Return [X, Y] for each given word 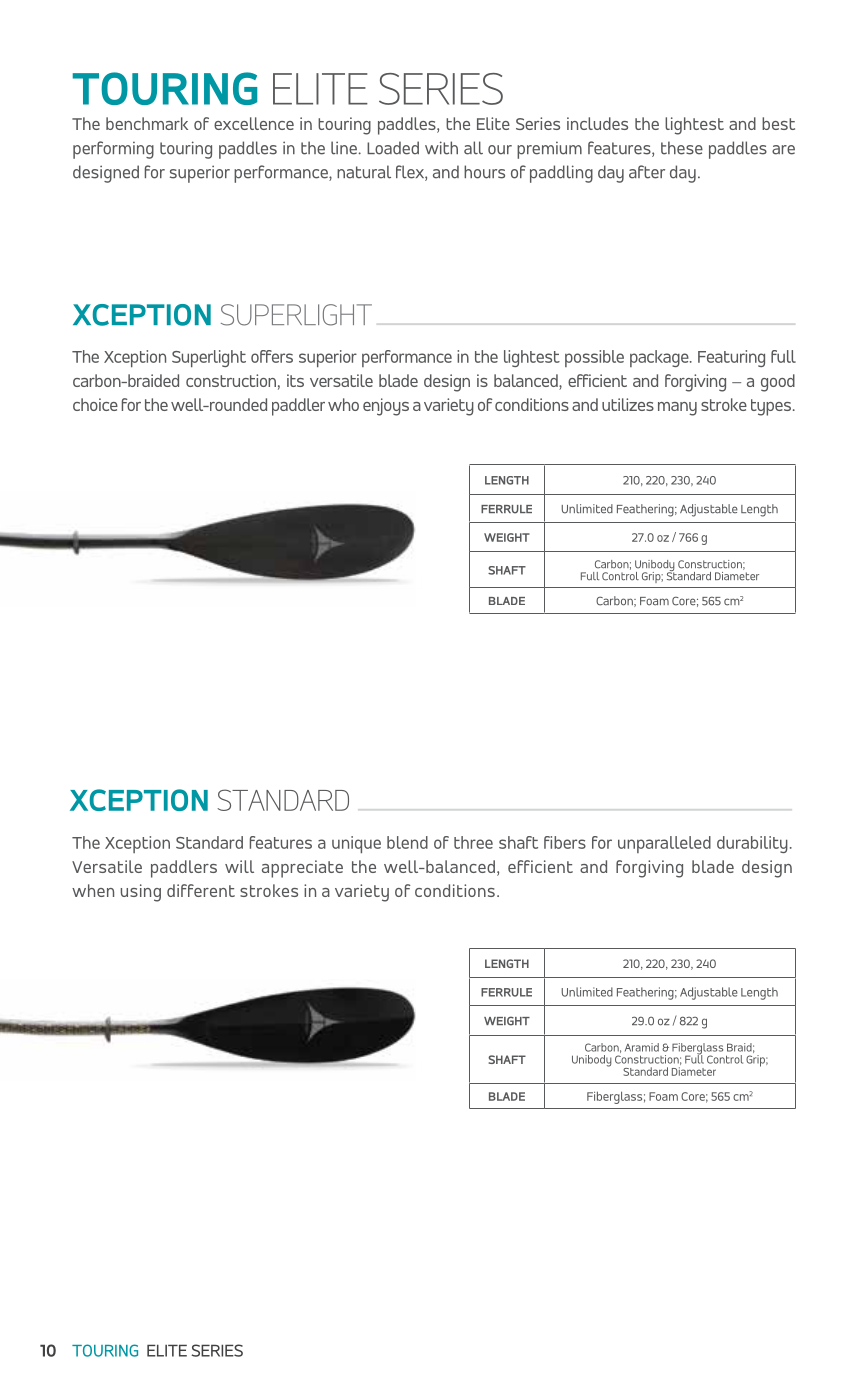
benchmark [147, 123]
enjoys [386, 407]
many [677, 409]
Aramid [642, 1047]
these [682, 148]
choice [95, 404]
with [441, 148]
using [141, 893]
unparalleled [664, 844]
